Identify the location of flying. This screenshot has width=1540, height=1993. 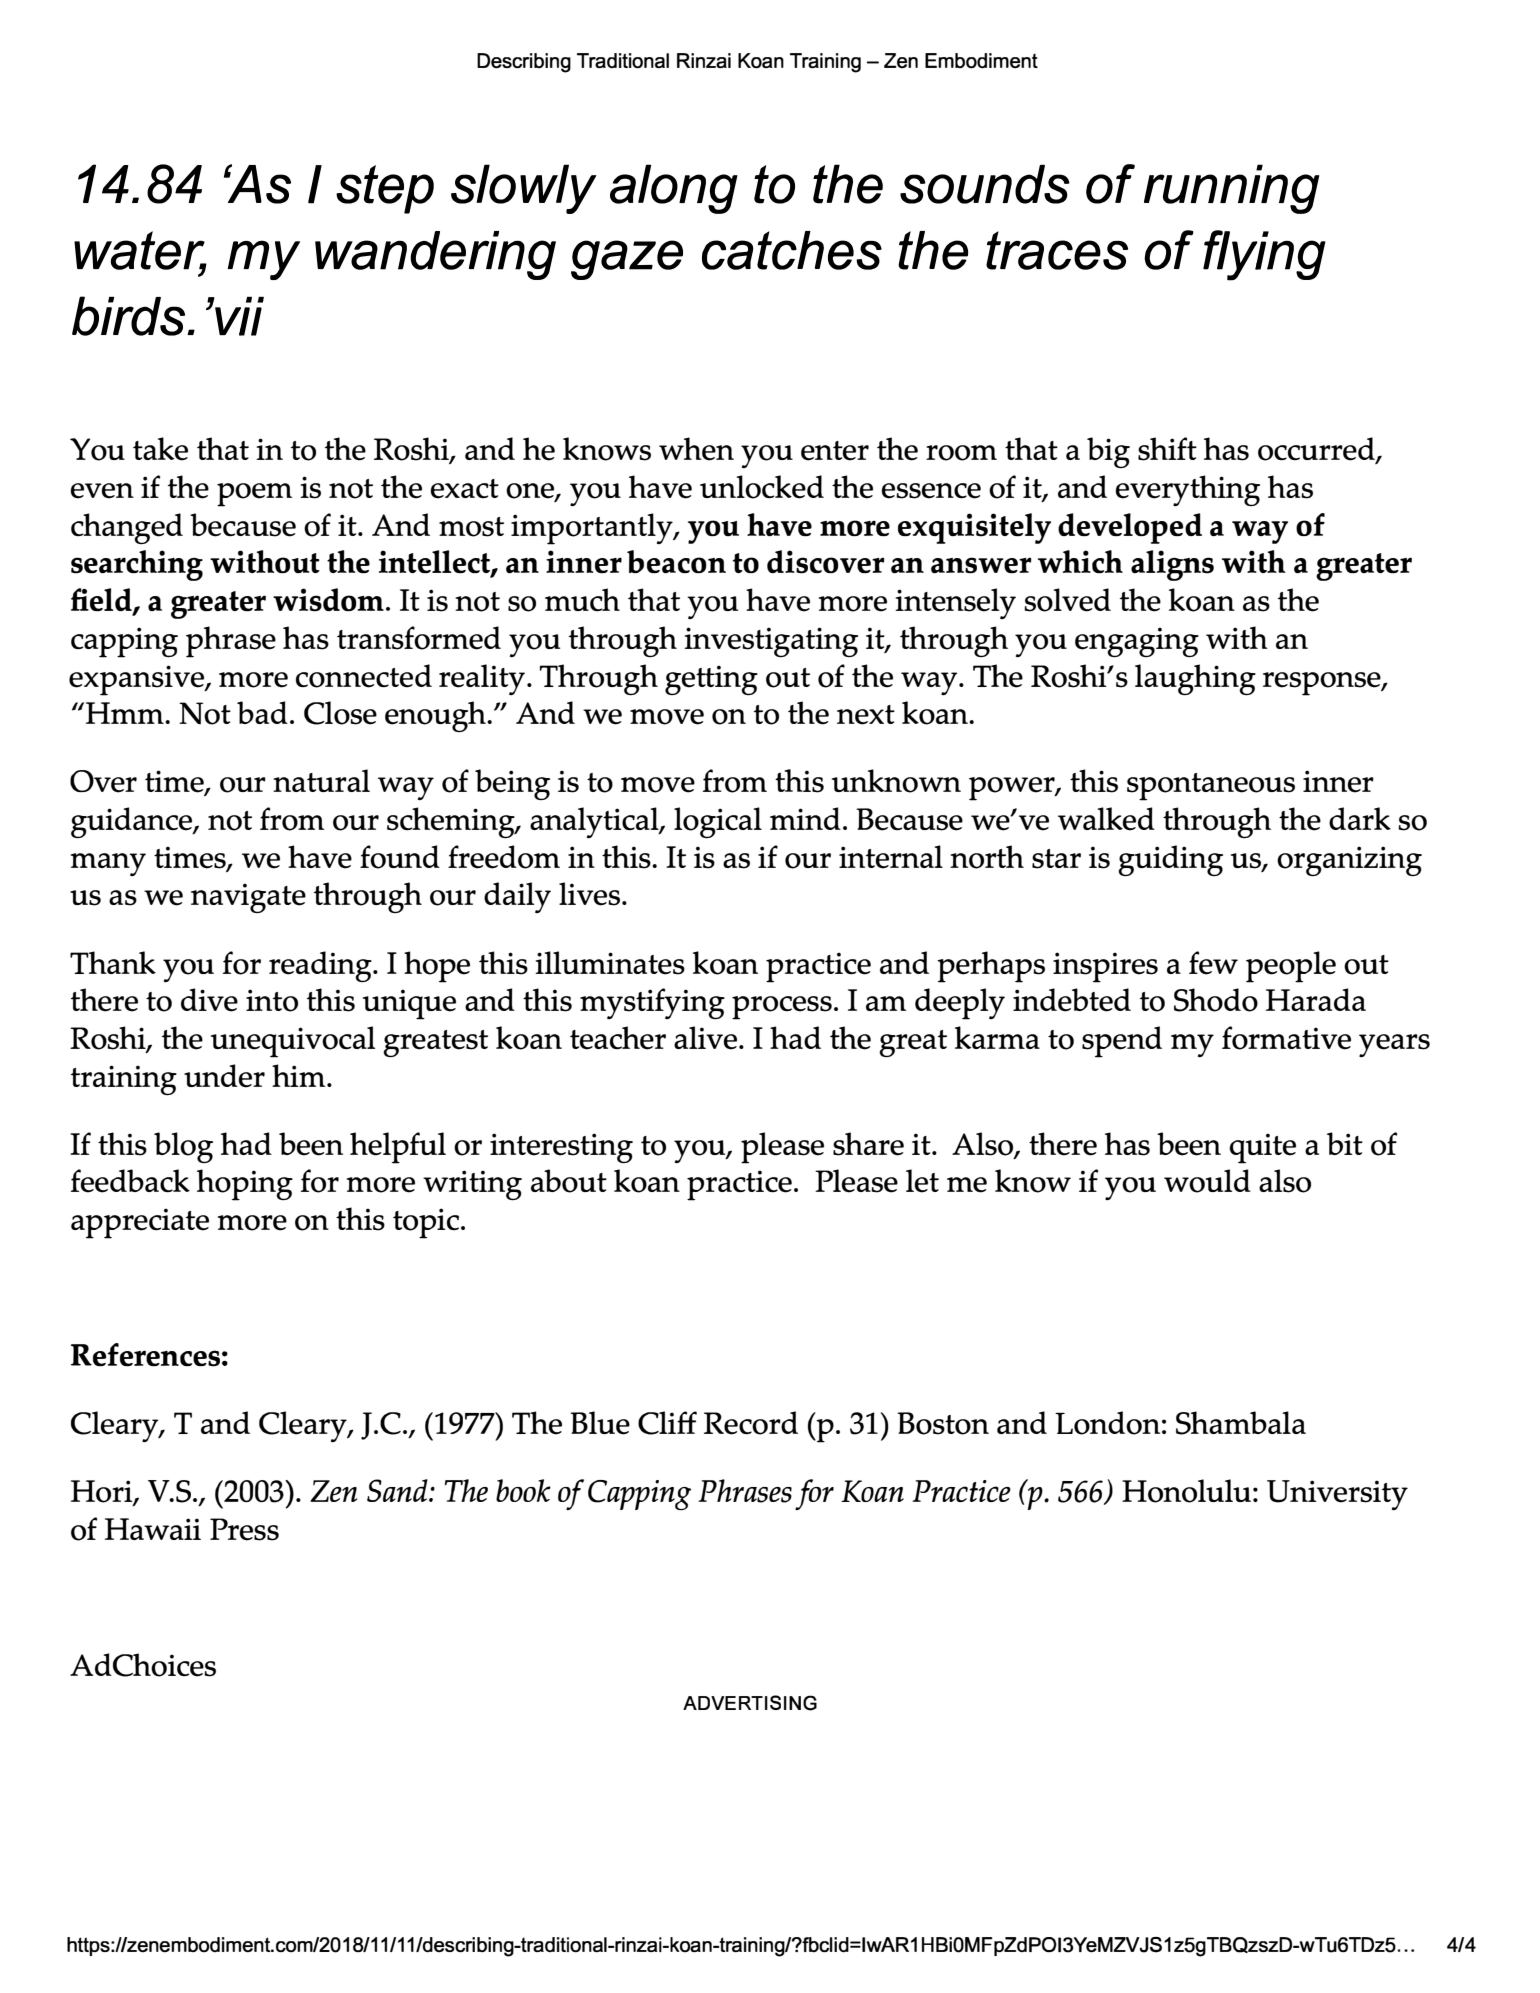
(1264, 255).
